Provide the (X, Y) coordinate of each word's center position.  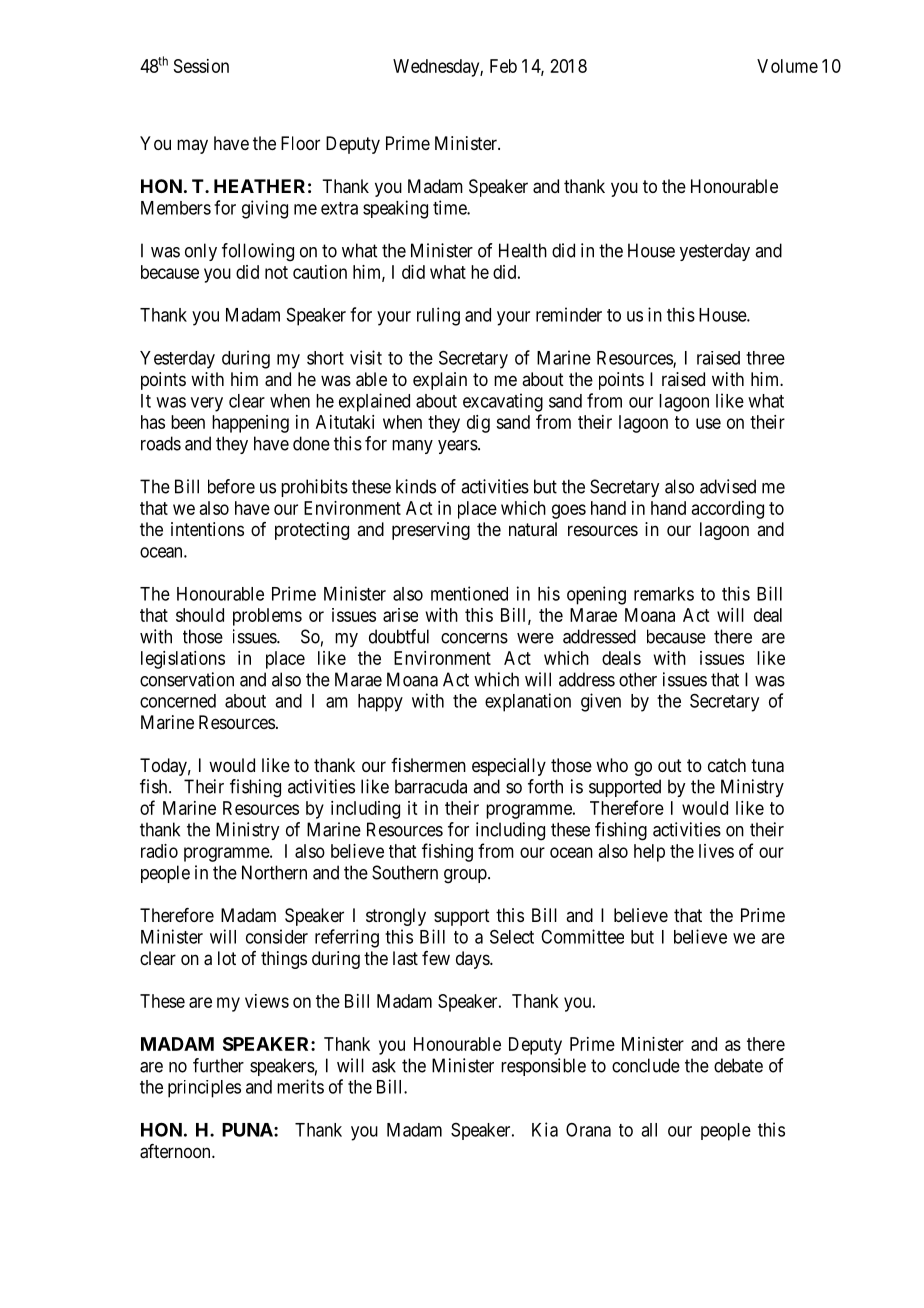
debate (738, 1065)
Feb (503, 66)
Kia (545, 1129)
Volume (787, 66)
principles (204, 1089)
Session (201, 66)
